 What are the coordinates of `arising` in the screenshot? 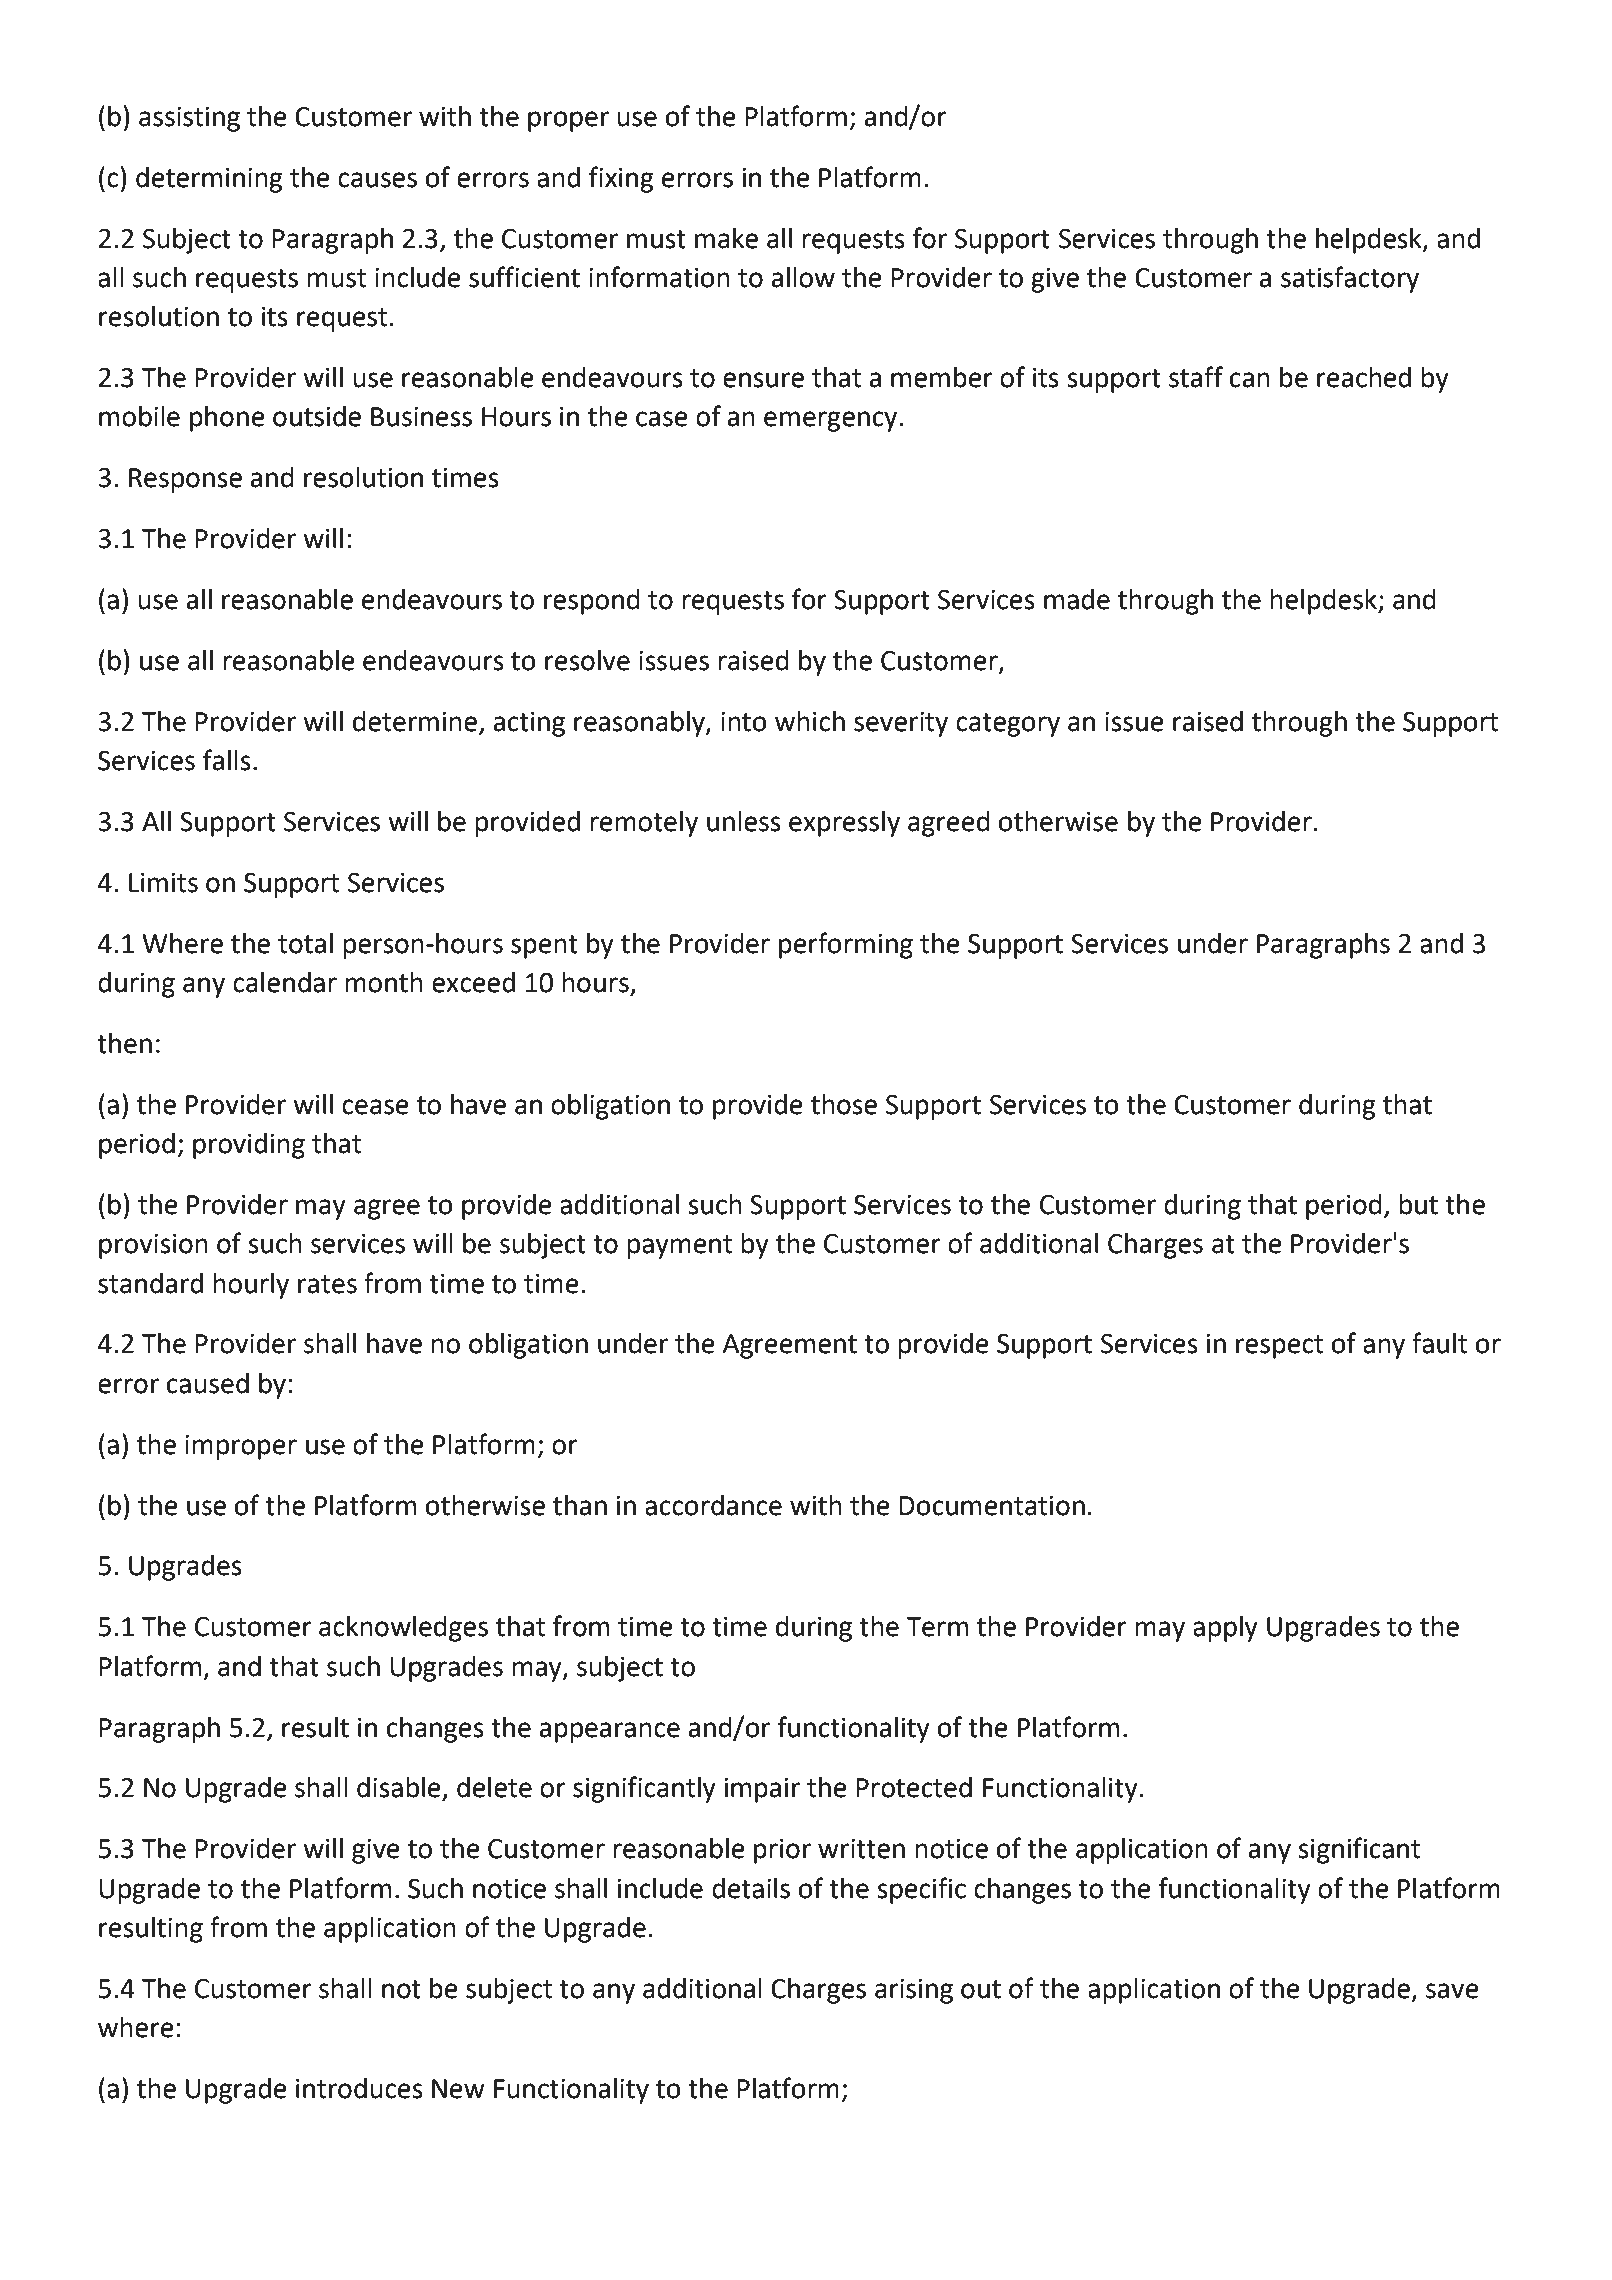 It's located at (914, 1991).
